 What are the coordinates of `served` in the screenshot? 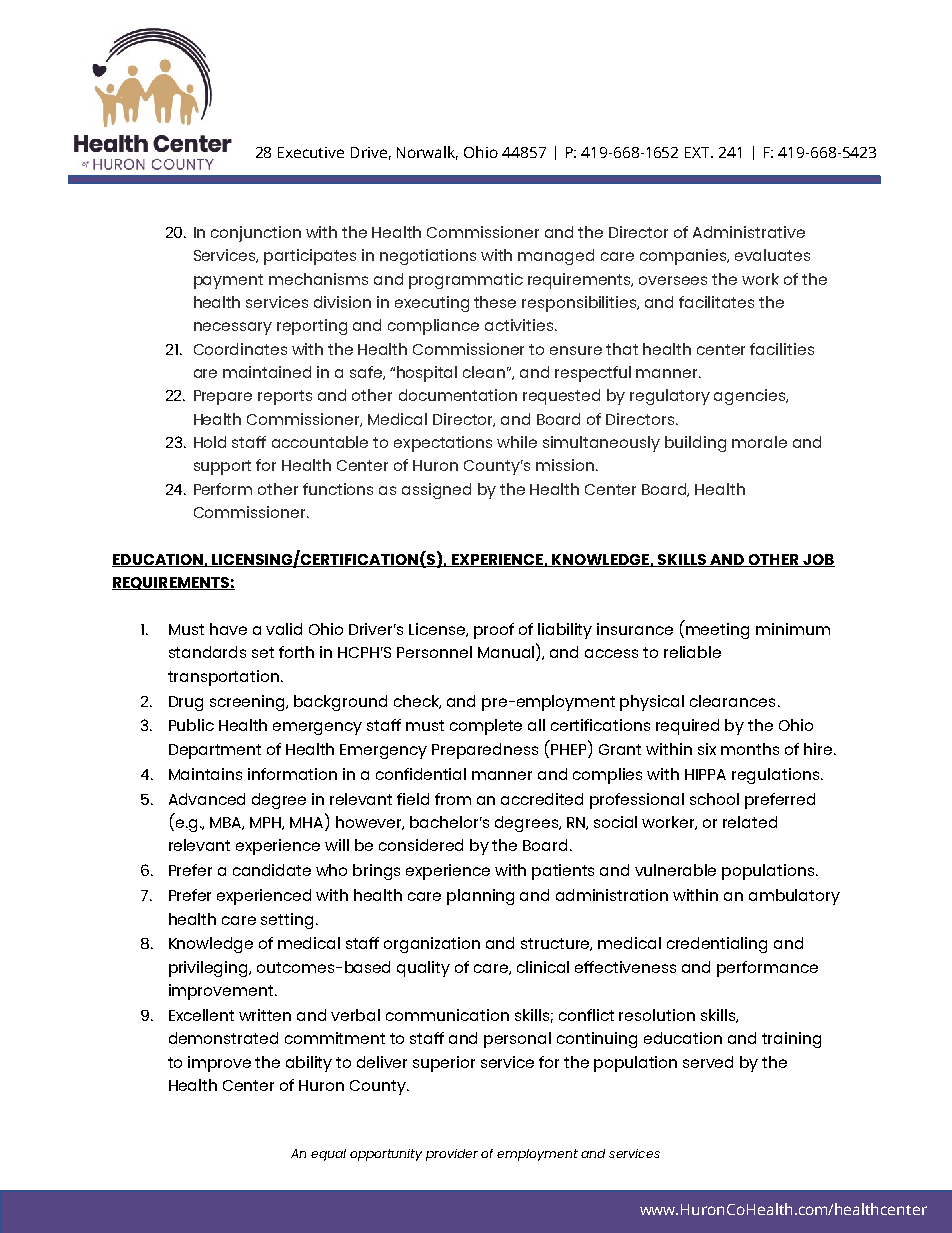 It's located at (708, 1062).
